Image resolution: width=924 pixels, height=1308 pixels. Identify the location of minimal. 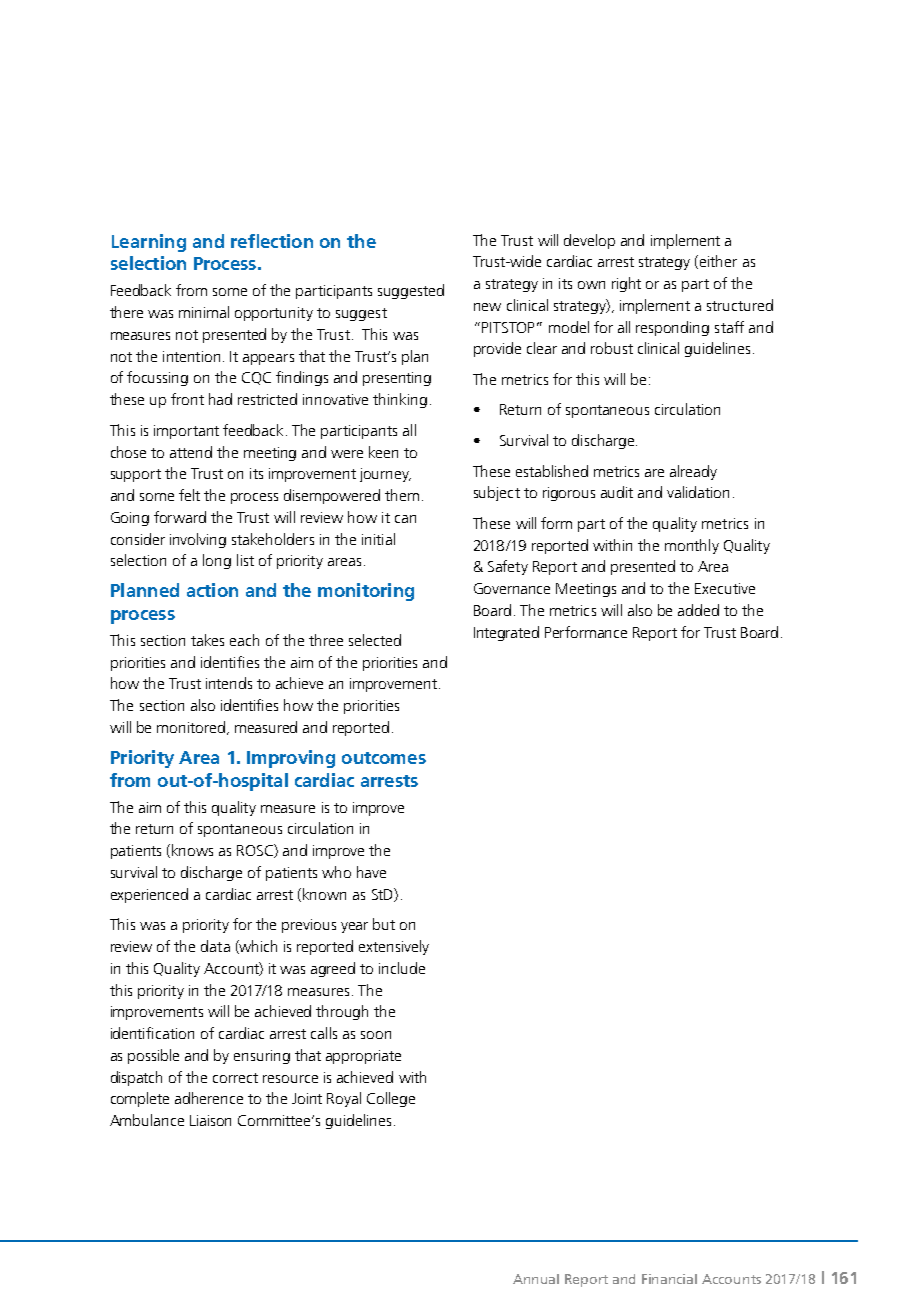
(204, 312).
